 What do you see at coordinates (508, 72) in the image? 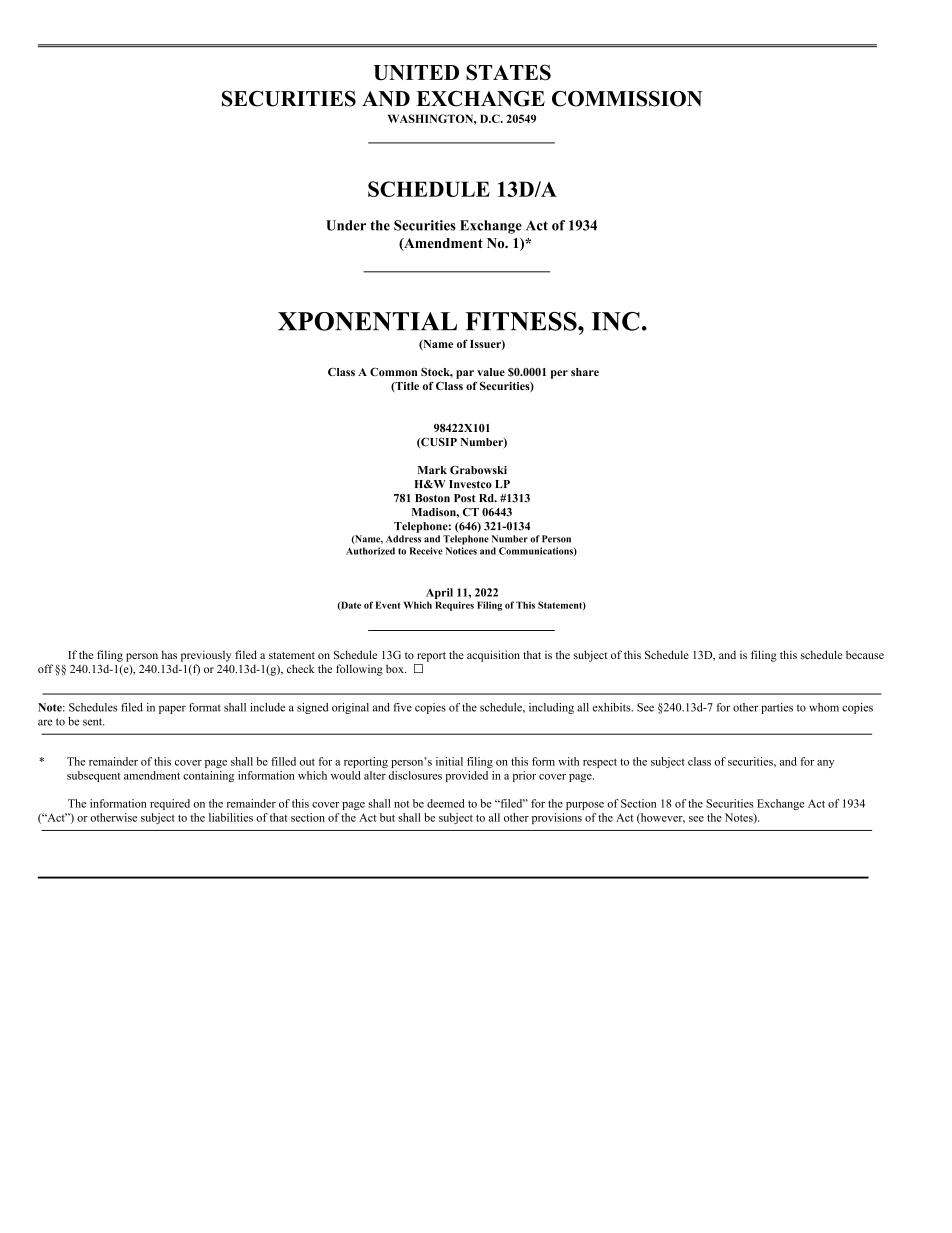
I see `STATES` at bounding box center [508, 72].
